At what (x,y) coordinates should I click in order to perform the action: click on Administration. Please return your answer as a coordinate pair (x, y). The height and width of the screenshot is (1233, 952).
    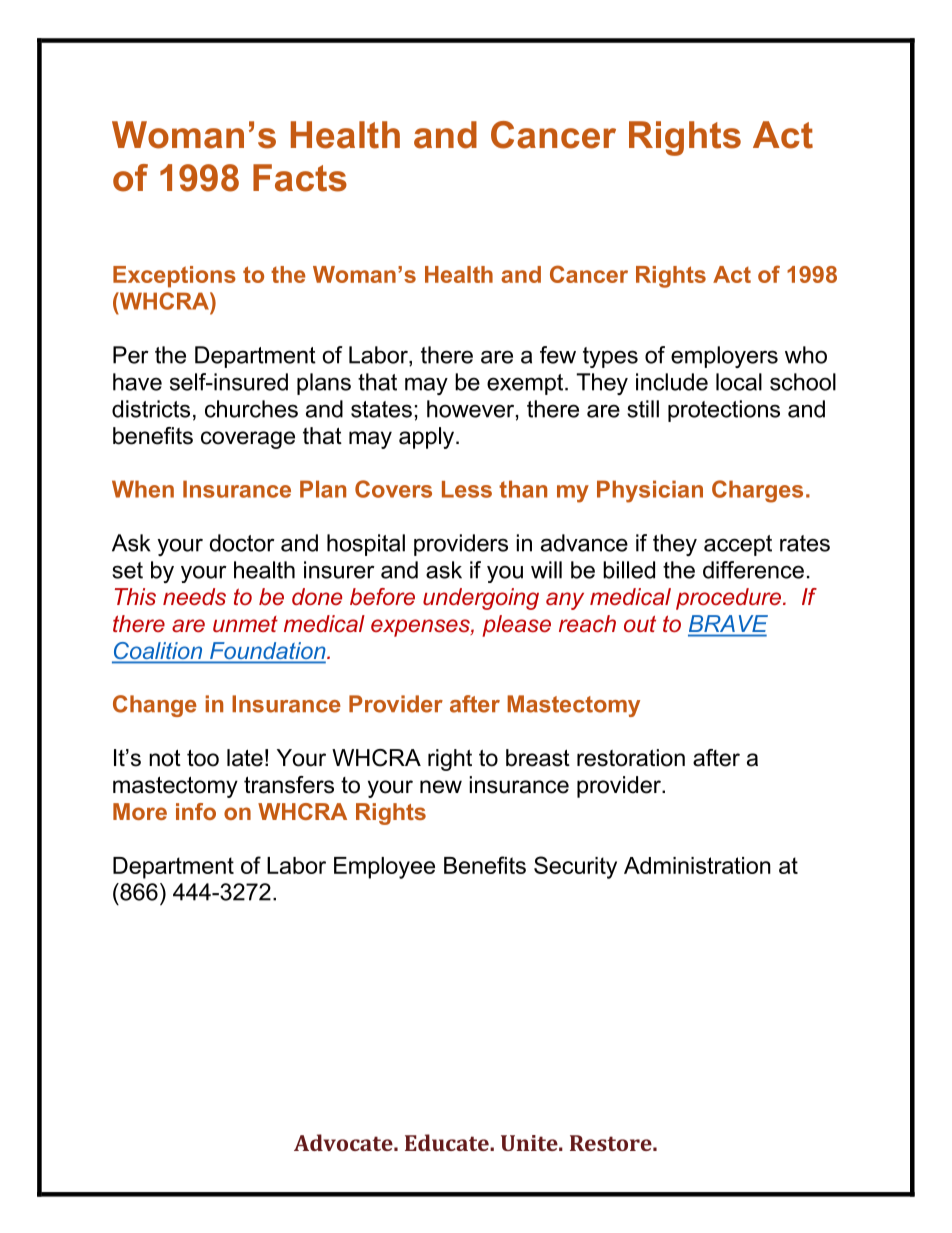
    Looking at the image, I should click on (697, 865).
